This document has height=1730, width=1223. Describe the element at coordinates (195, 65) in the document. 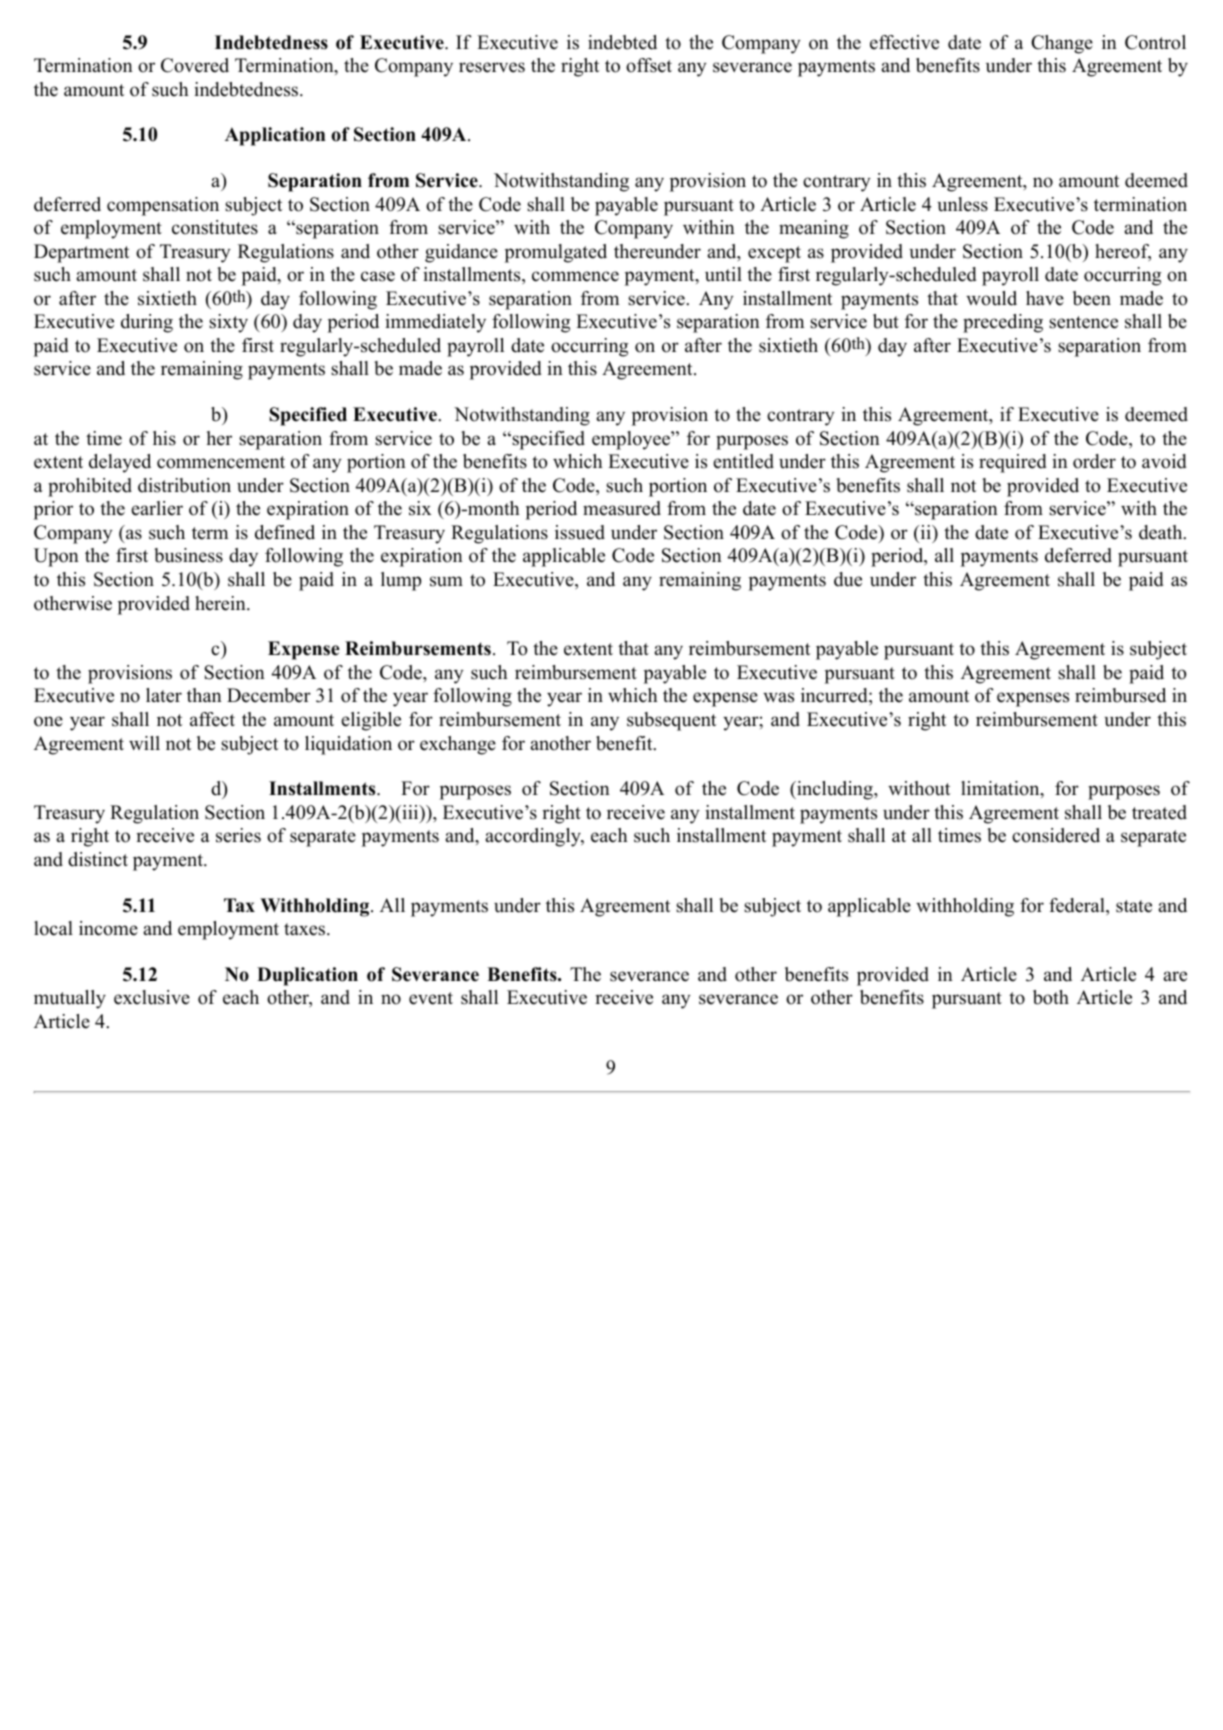

I see `Covered` at that location.
